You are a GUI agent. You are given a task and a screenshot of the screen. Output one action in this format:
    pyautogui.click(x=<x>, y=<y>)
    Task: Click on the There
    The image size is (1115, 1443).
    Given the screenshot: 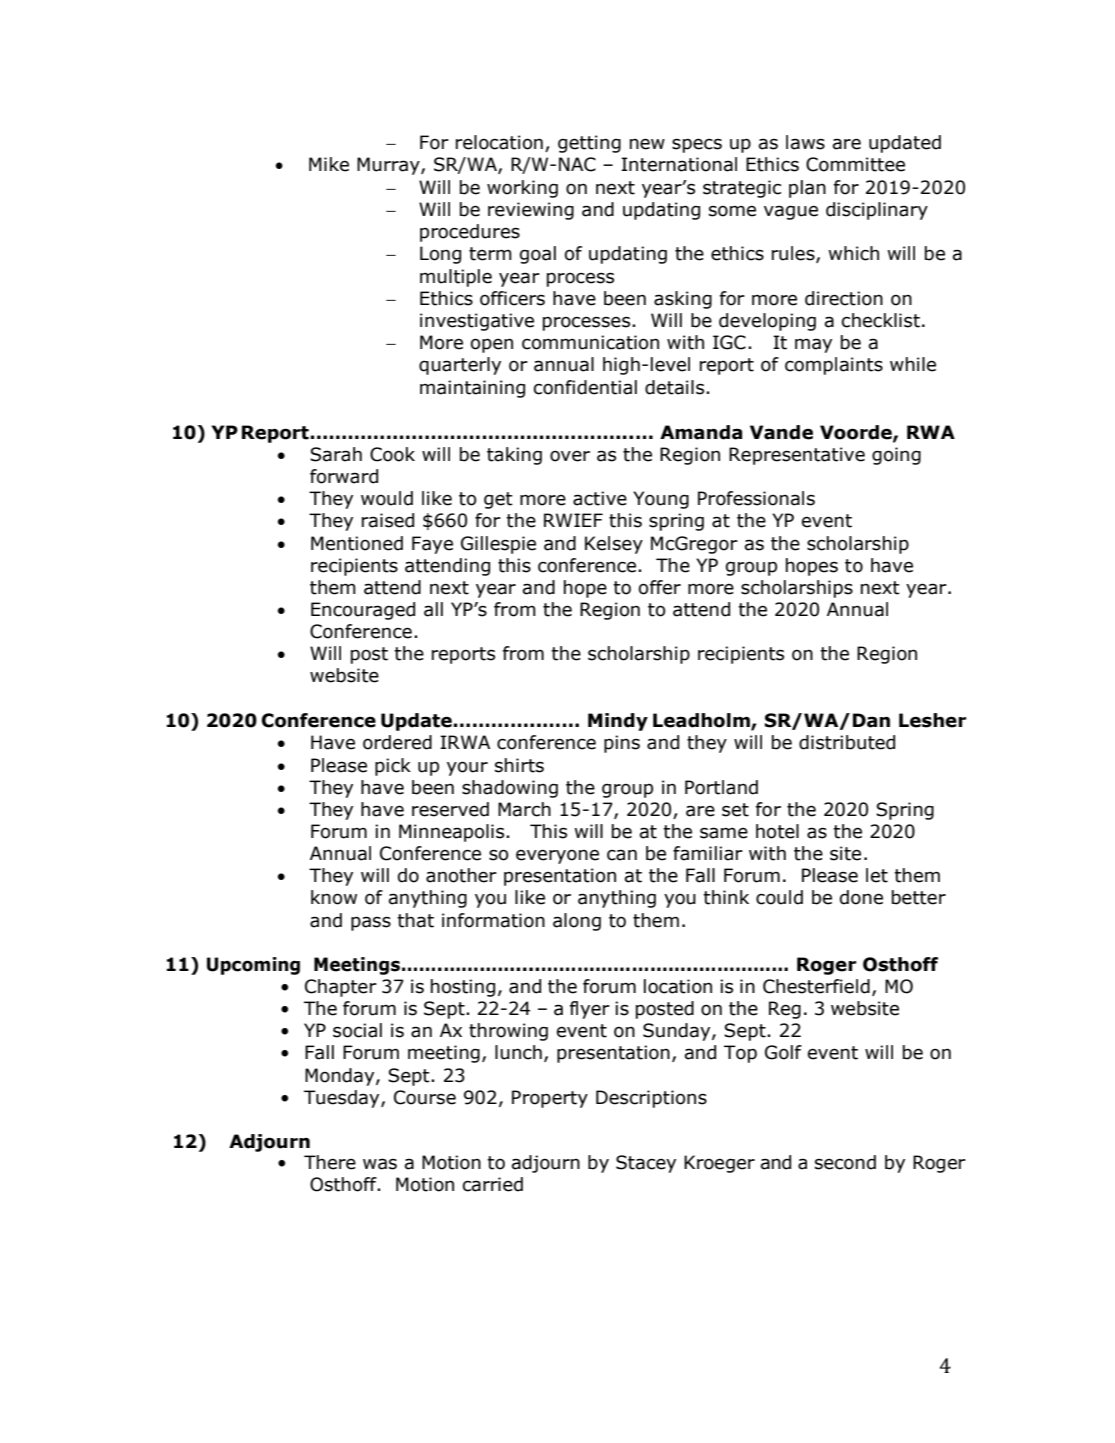 What is the action you would take?
    pyautogui.click(x=330, y=1162)
